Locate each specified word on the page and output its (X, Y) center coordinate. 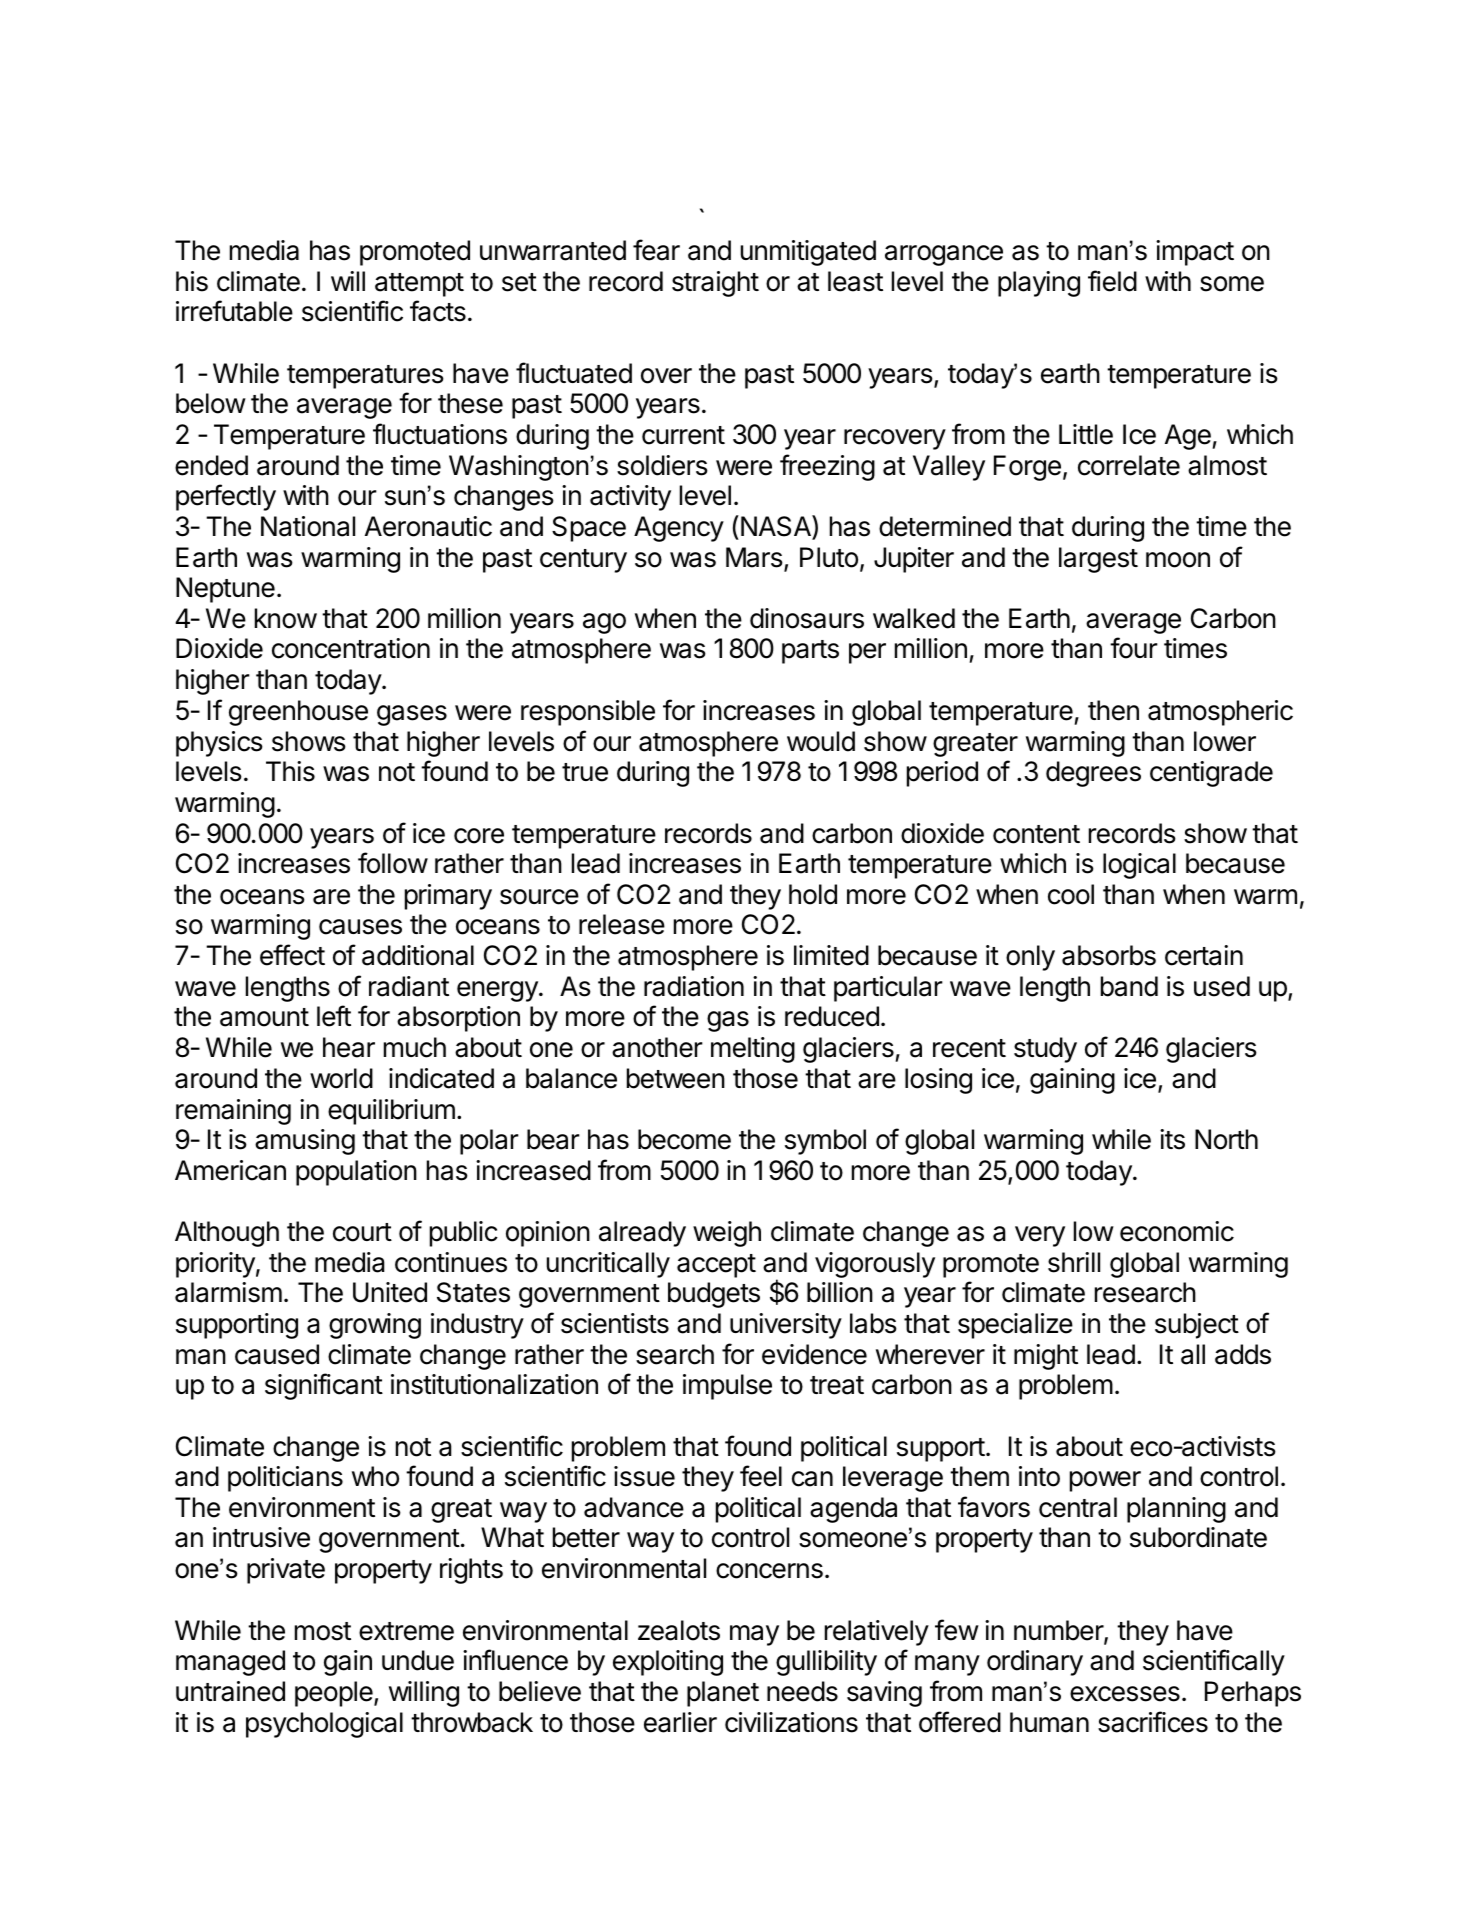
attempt (419, 285)
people (335, 1694)
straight (715, 284)
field (1112, 281)
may (754, 1635)
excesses (1125, 1694)
